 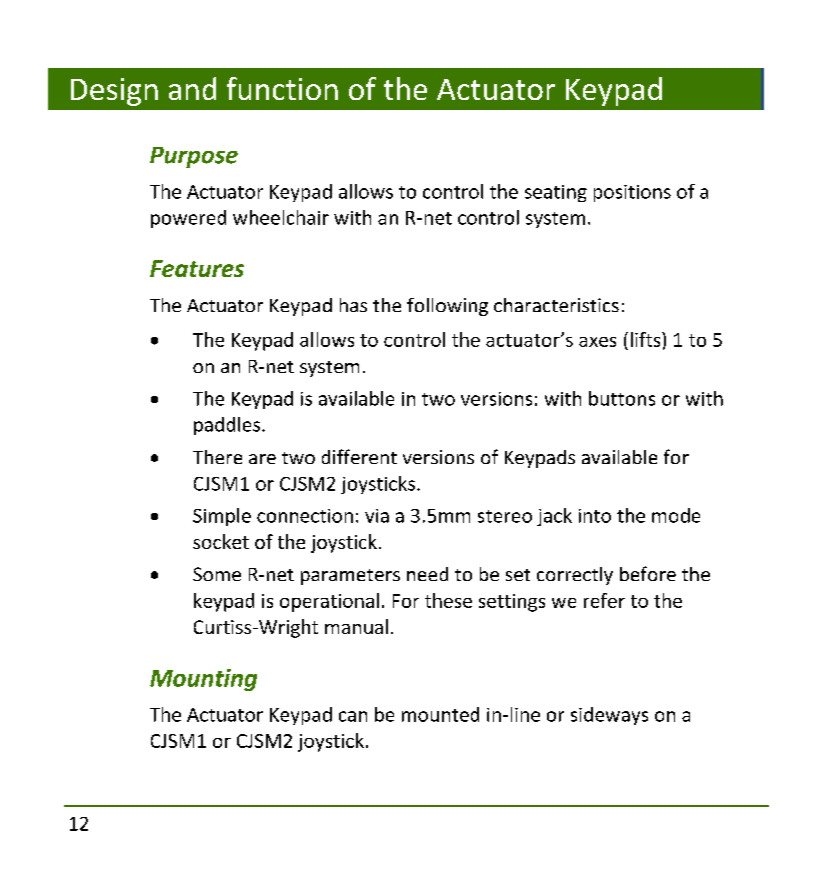 What do you see at coordinates (197, 268) in the screenshot?
I see `Features` at bounding box center [197, 268].
